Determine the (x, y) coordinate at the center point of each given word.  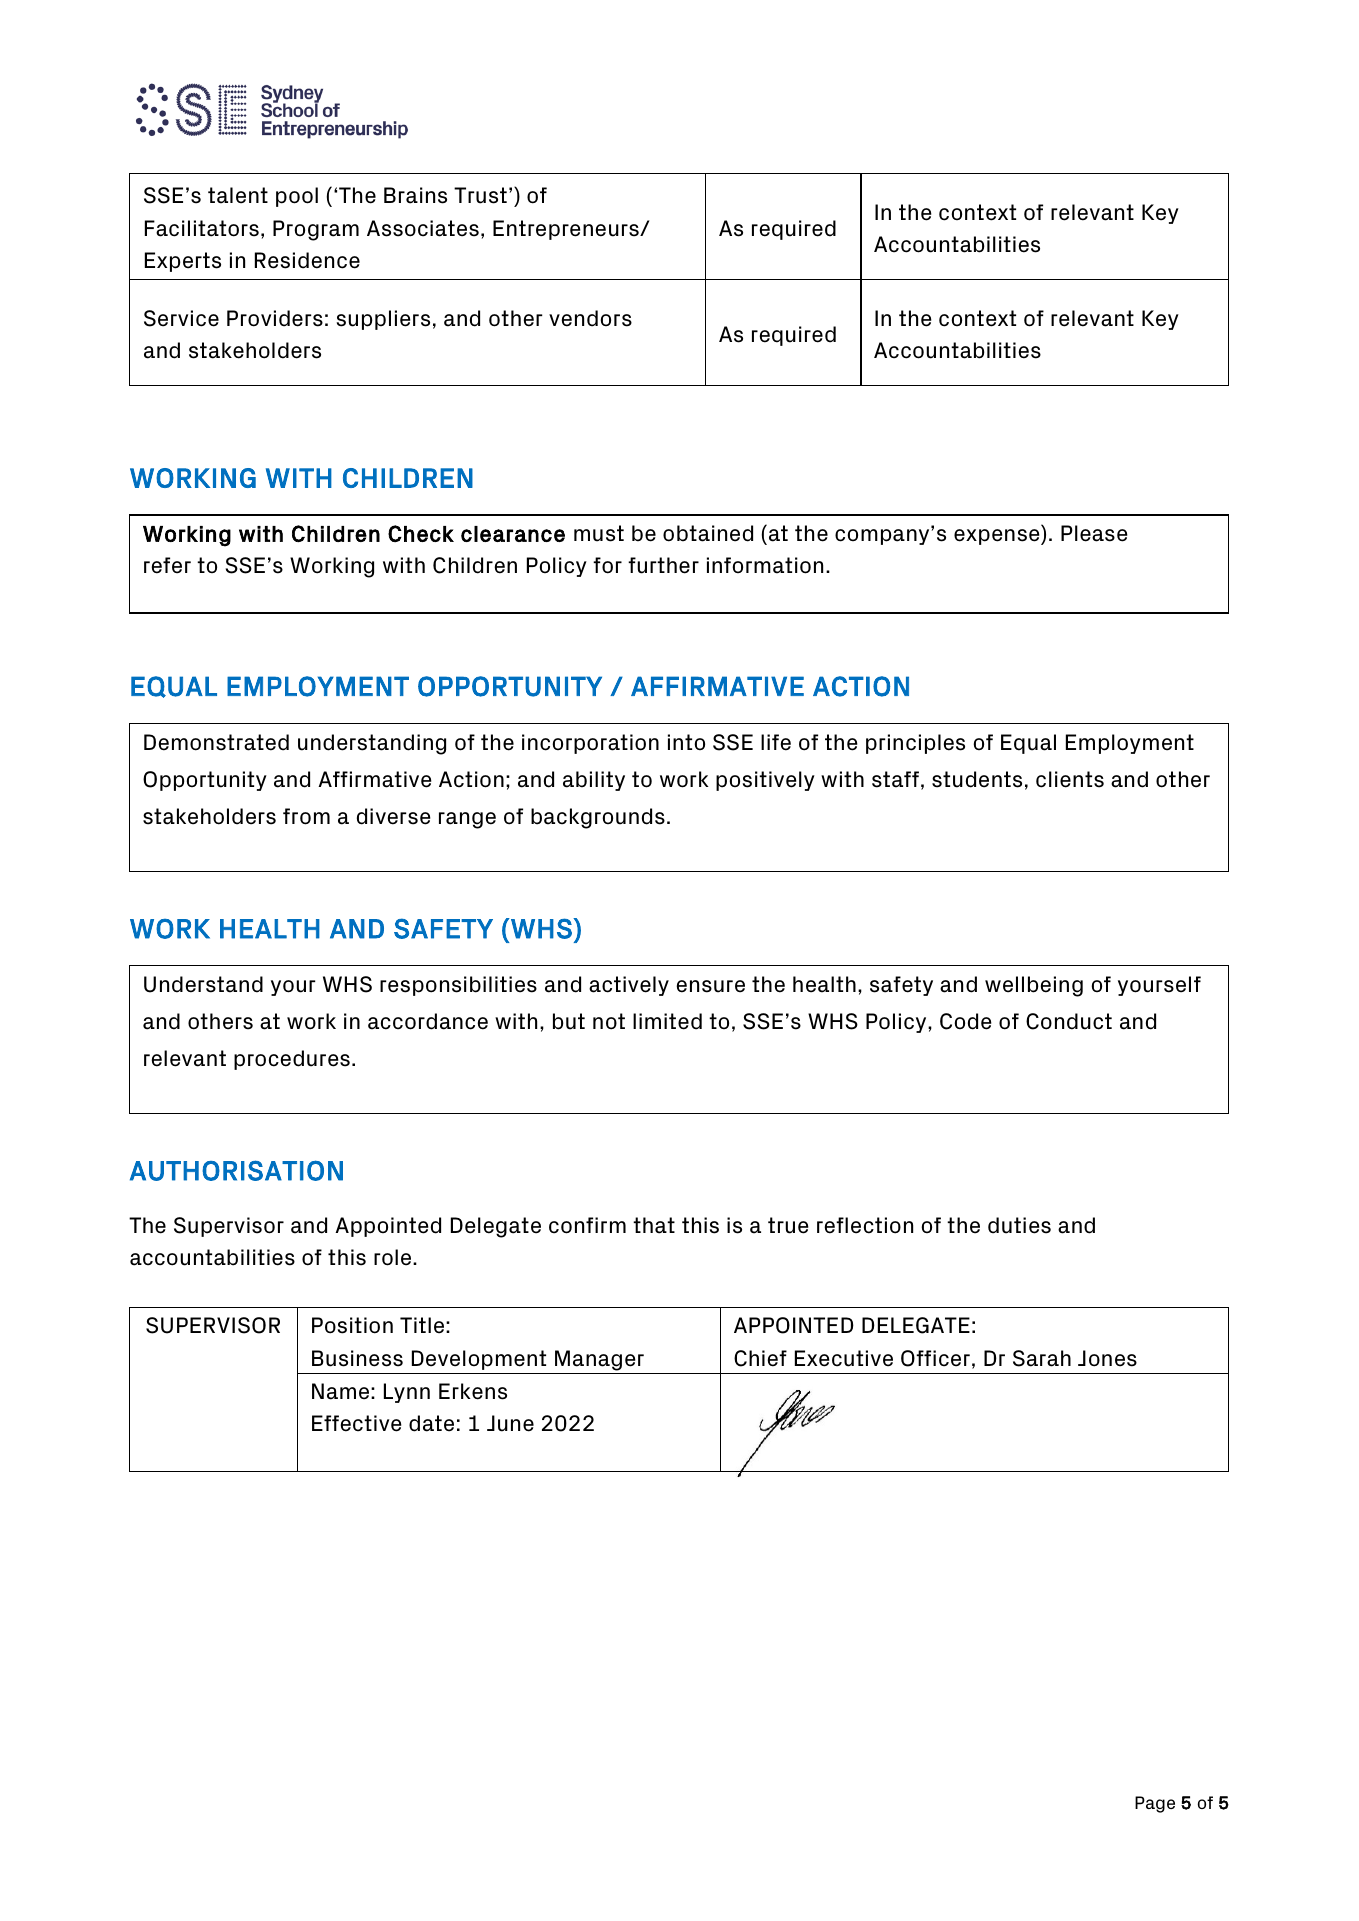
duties (1019, 1225)
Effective (357, 1423)
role (394, 1257)
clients (1070, 779)
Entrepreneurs (567, 230)
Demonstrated (216, 742)
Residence (307, 260)
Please (1094, 533)
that (654, 1225)
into (686, 742)
